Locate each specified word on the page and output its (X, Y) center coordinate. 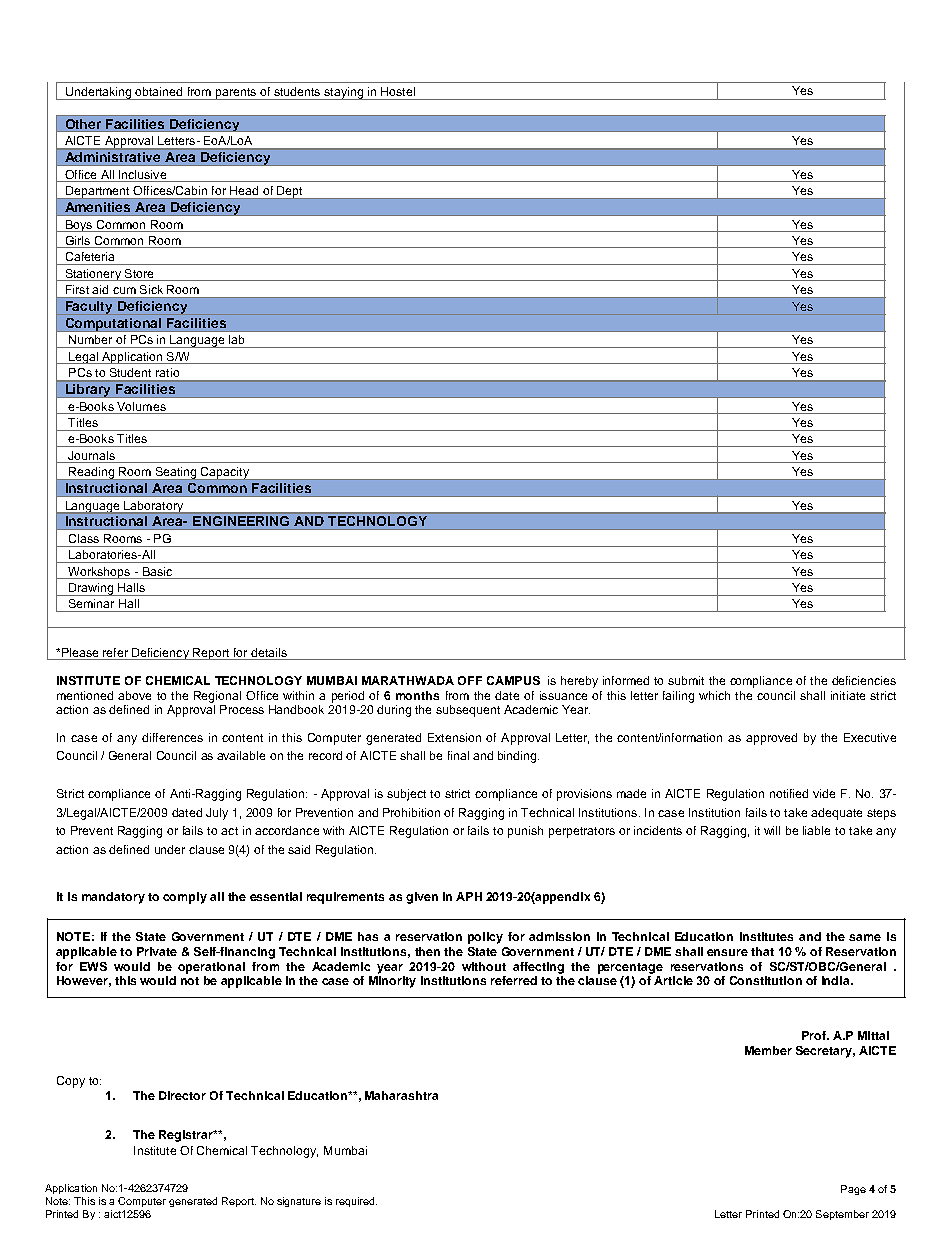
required (356, 1202)
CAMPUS (513, 680)
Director (182, 1095)
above (134, 695)
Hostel (398, 91)
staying (343, 93)
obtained (158, 91)
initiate (848, 695)
